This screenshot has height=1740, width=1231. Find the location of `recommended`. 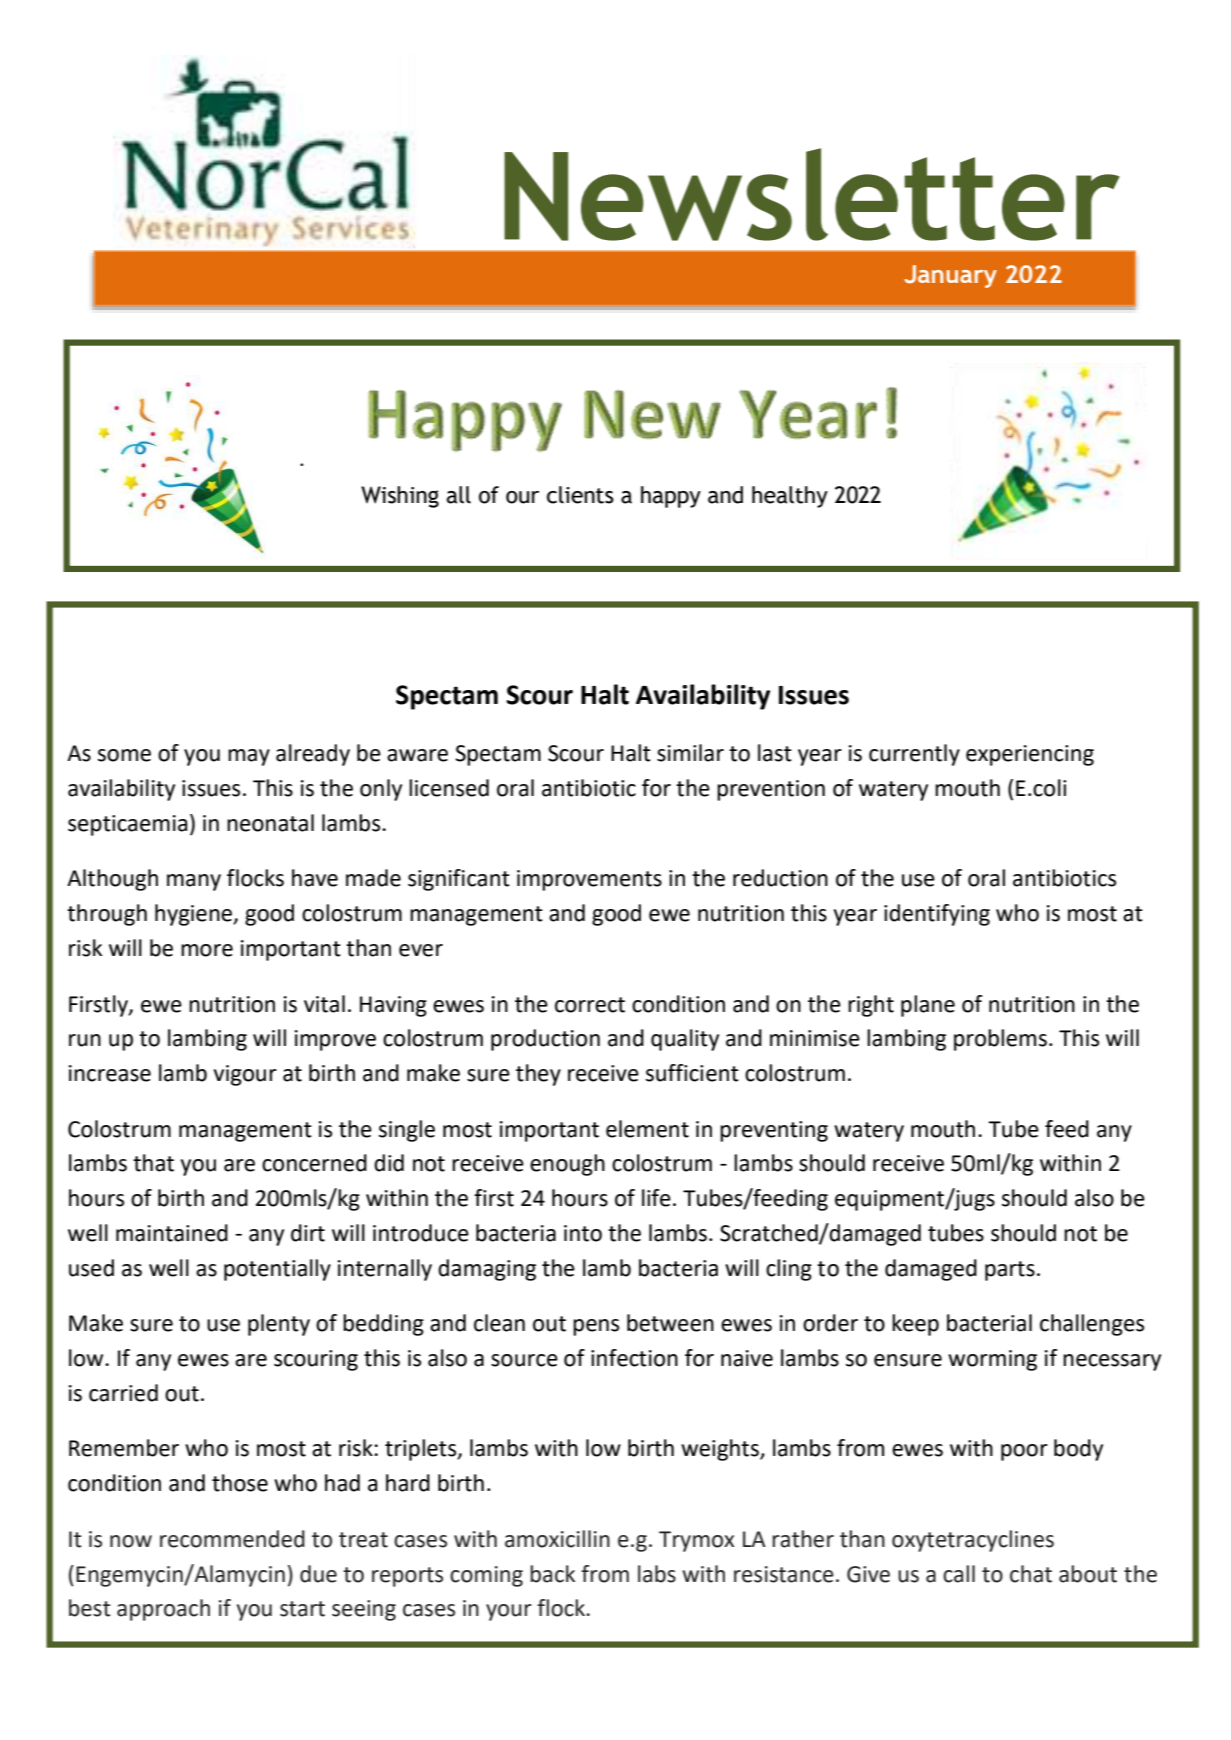

recommended is located at coordinates (232, 1539).
